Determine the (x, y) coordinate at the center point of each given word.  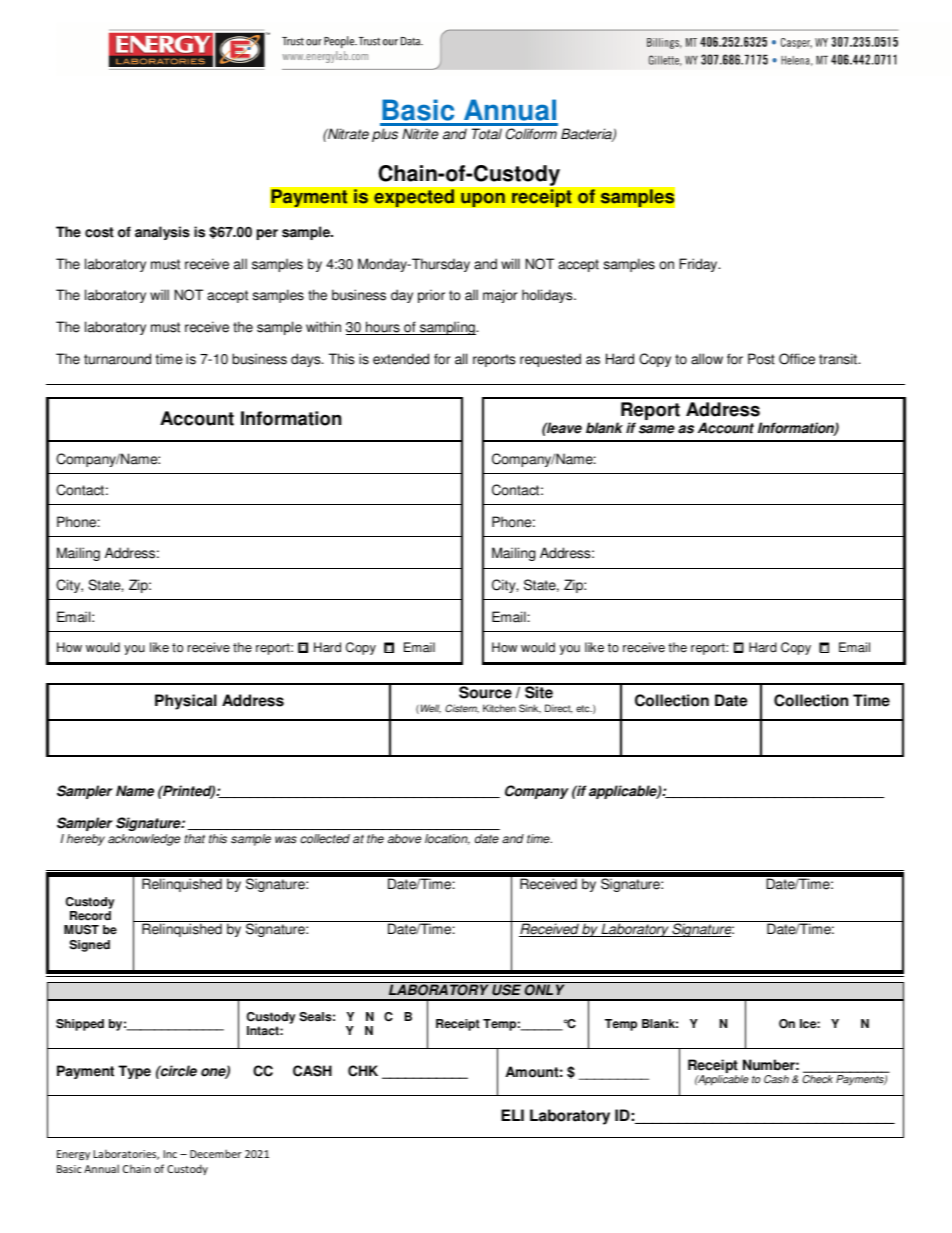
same (657, 429)
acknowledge (144, 840)
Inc (170, 1154)
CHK (363, 1071)
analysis (162, 233)
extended (401, 359)
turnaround (117, 359)
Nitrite (420, 134)
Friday (699, 265)
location (447, 839)
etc (584, 709)
